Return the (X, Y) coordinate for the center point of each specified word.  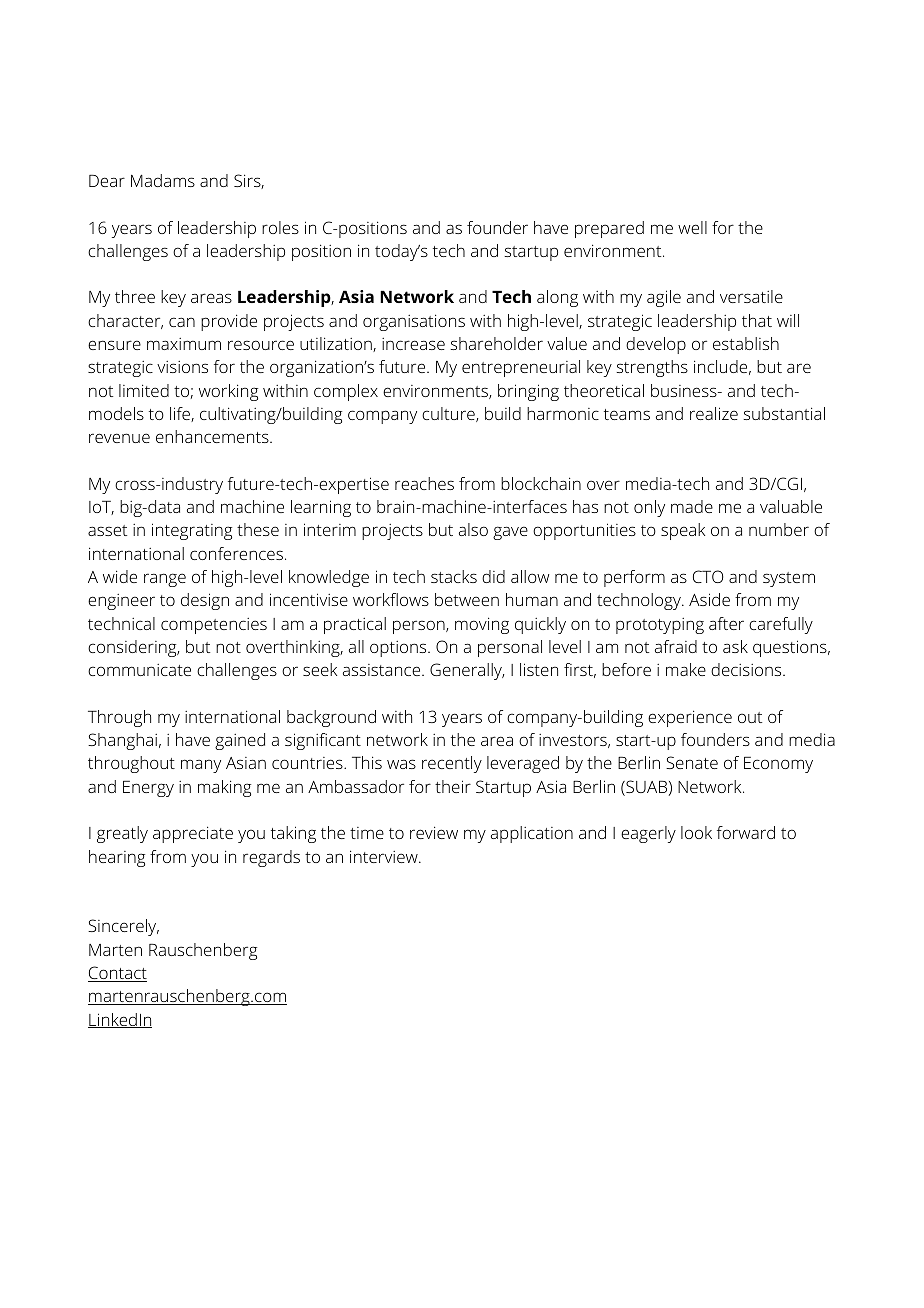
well (692, 227)
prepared (609, 229)
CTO (708, 576)
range (165, 580)
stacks (454, 576)
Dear (107, 181)
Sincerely (123, 927)
